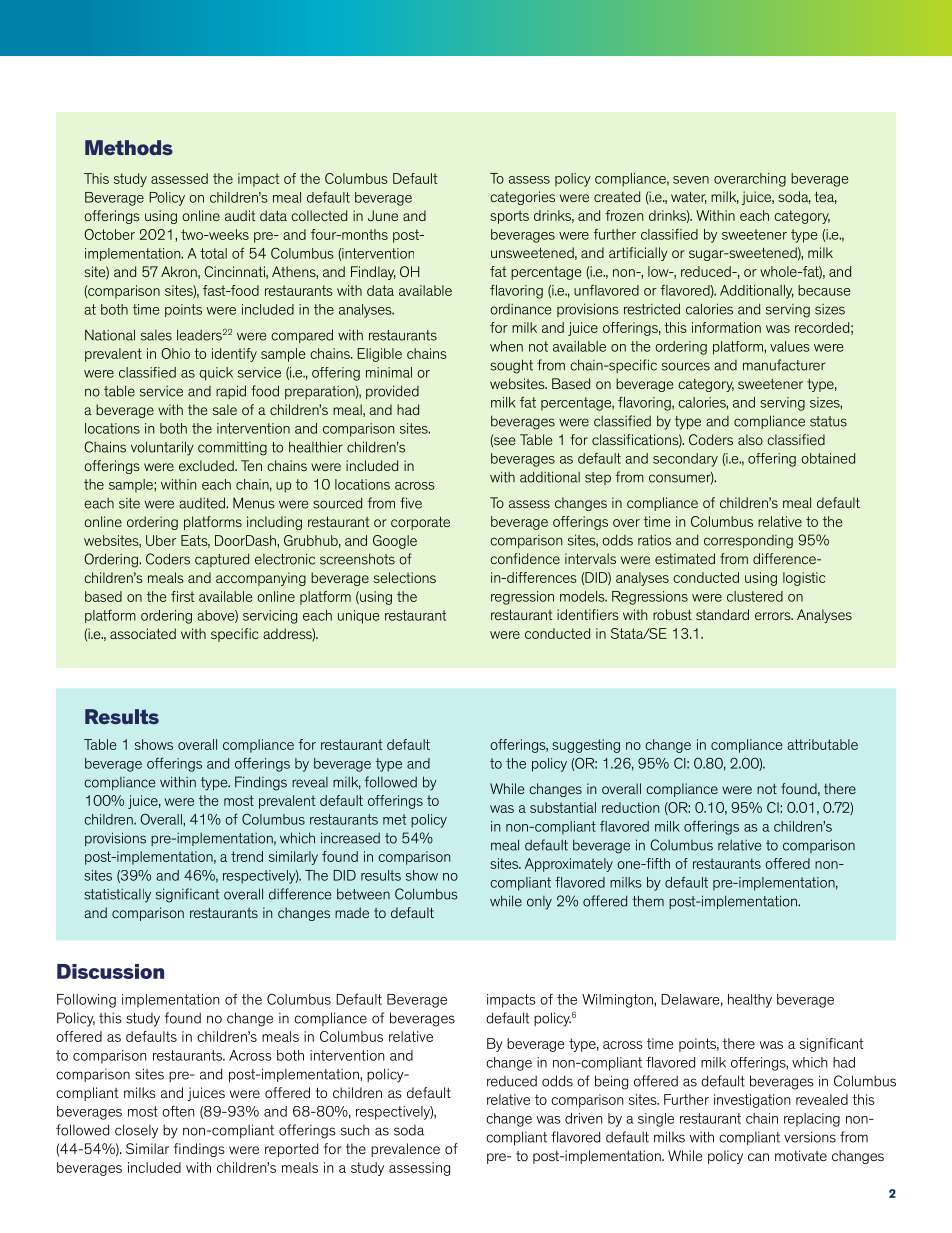 The width and height of the document is (952, 1233). What do you see at coordinates (129, 147) in the document?
I see `Methods` at bounding box center [129, 147].
